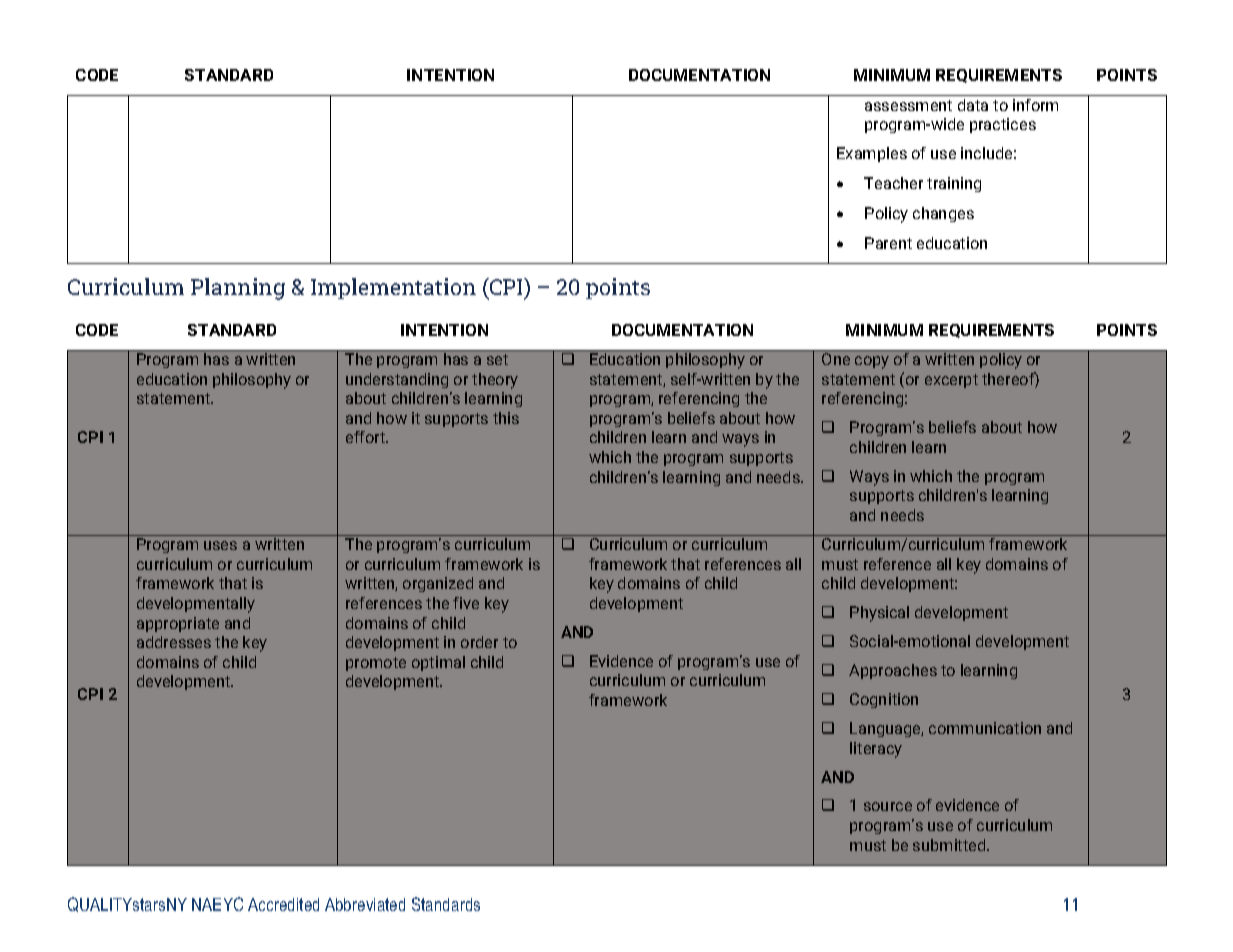 The image size is (1233, 952). What do you see at coordinates (497, 359) in the page?
I see `set` at bounding box center [497, 359].
